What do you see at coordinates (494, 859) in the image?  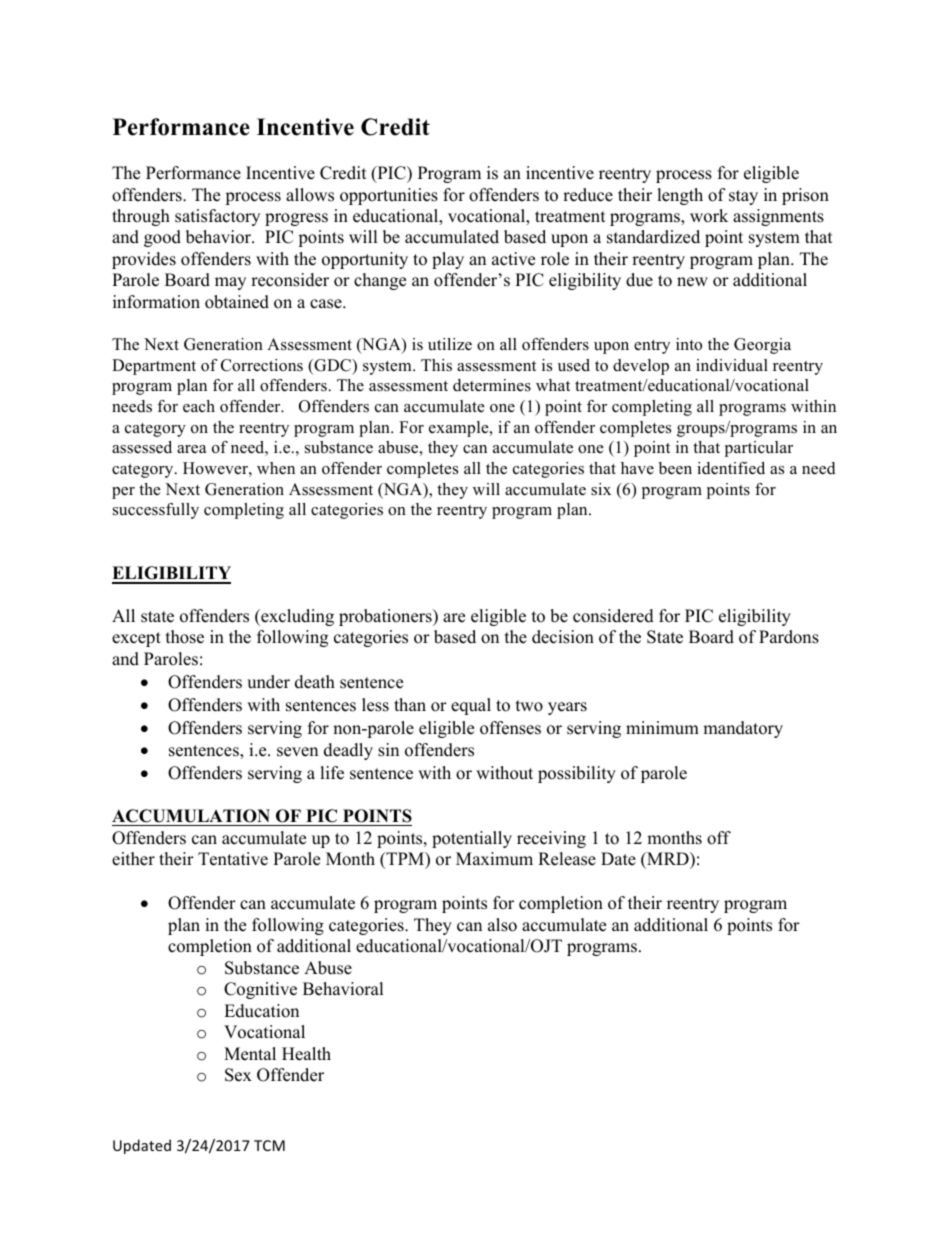 I see `Maximum` at bounding box center [494, 859].
